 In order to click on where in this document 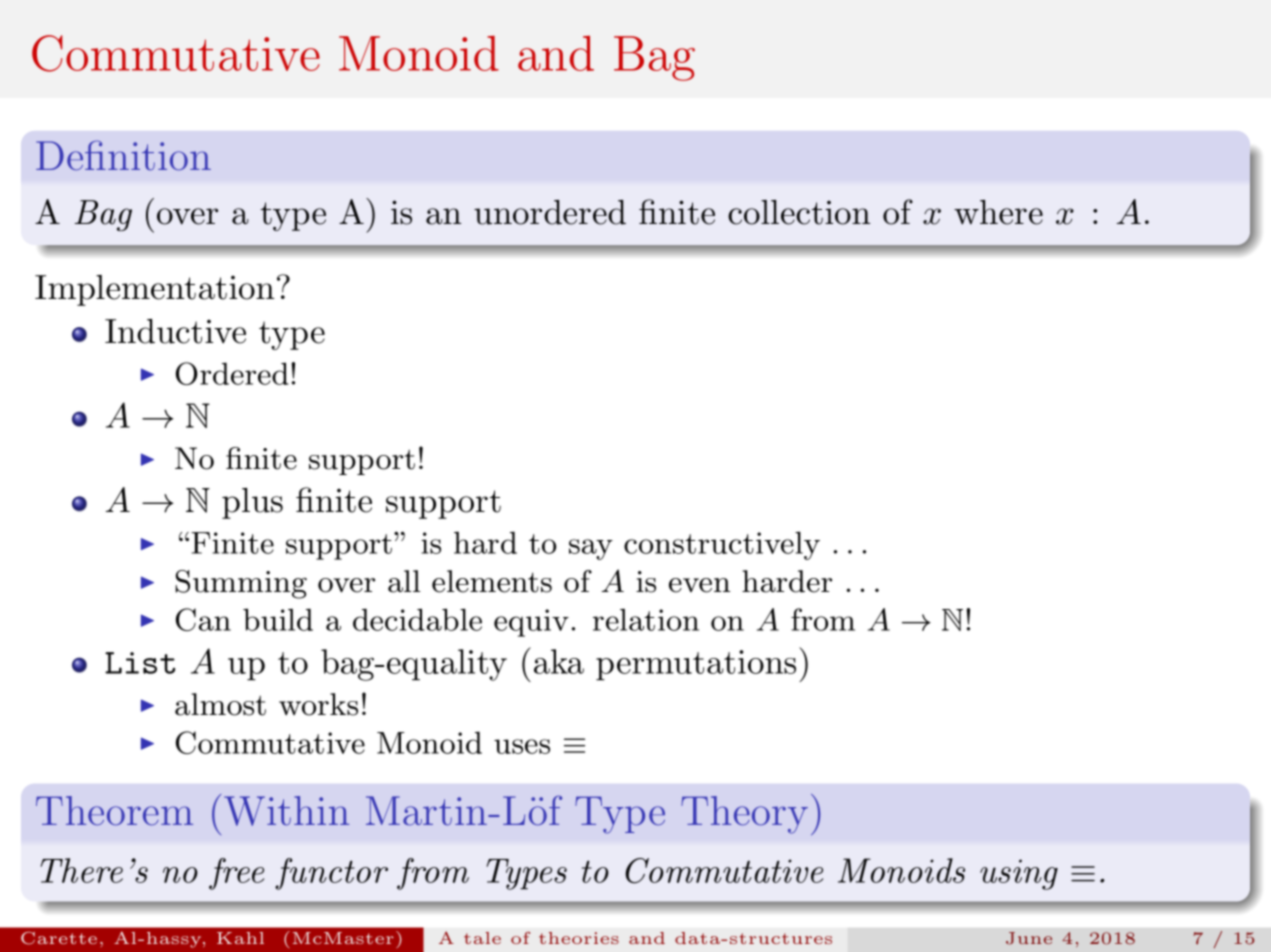, I will do `click(998, 212)`.
